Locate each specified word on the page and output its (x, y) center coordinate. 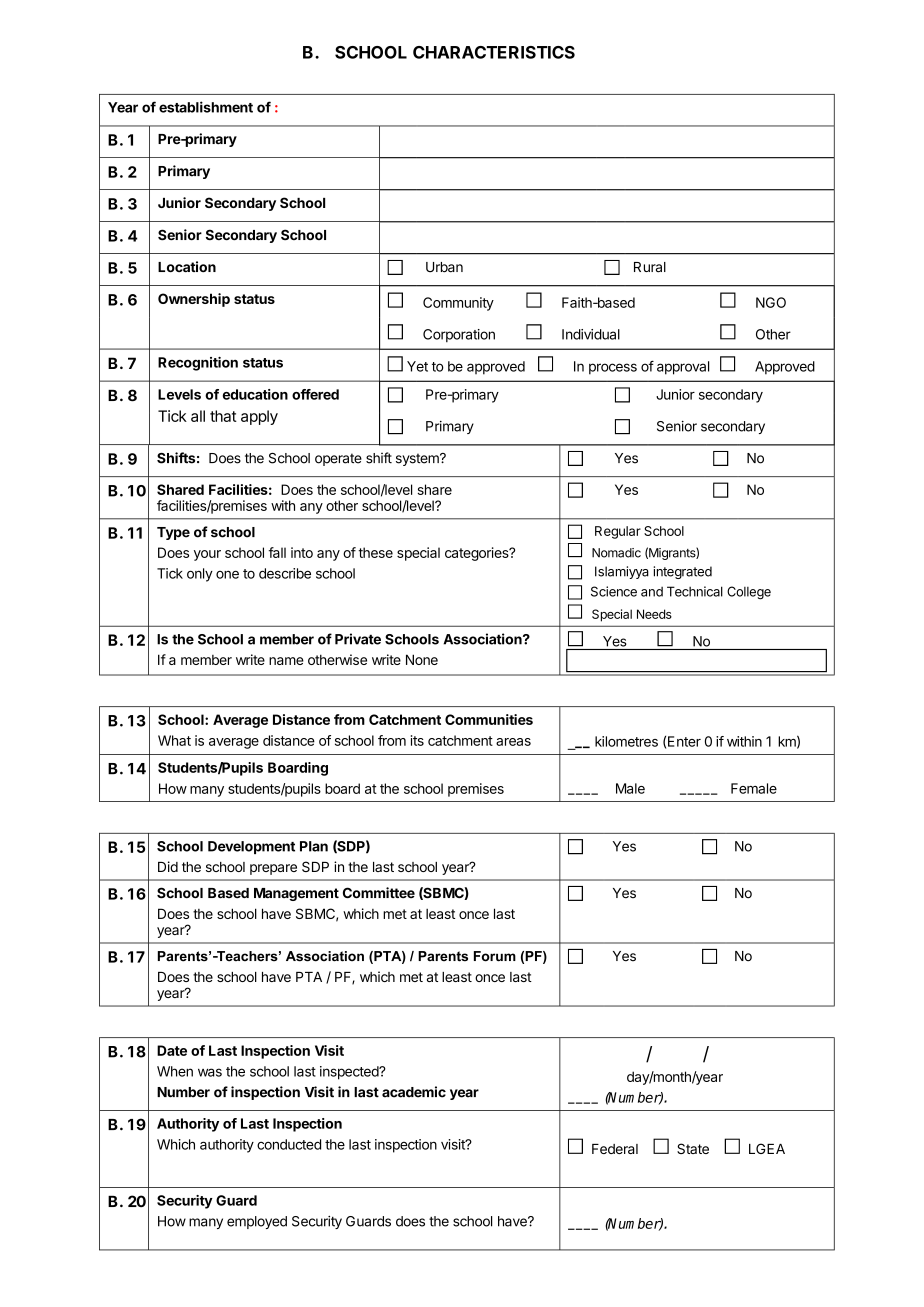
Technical (695, 591)
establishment (206, 107)
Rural (650, 267)
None (422, 659)
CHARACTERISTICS (494, 52)
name (286, 661)
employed (257, 1222)
